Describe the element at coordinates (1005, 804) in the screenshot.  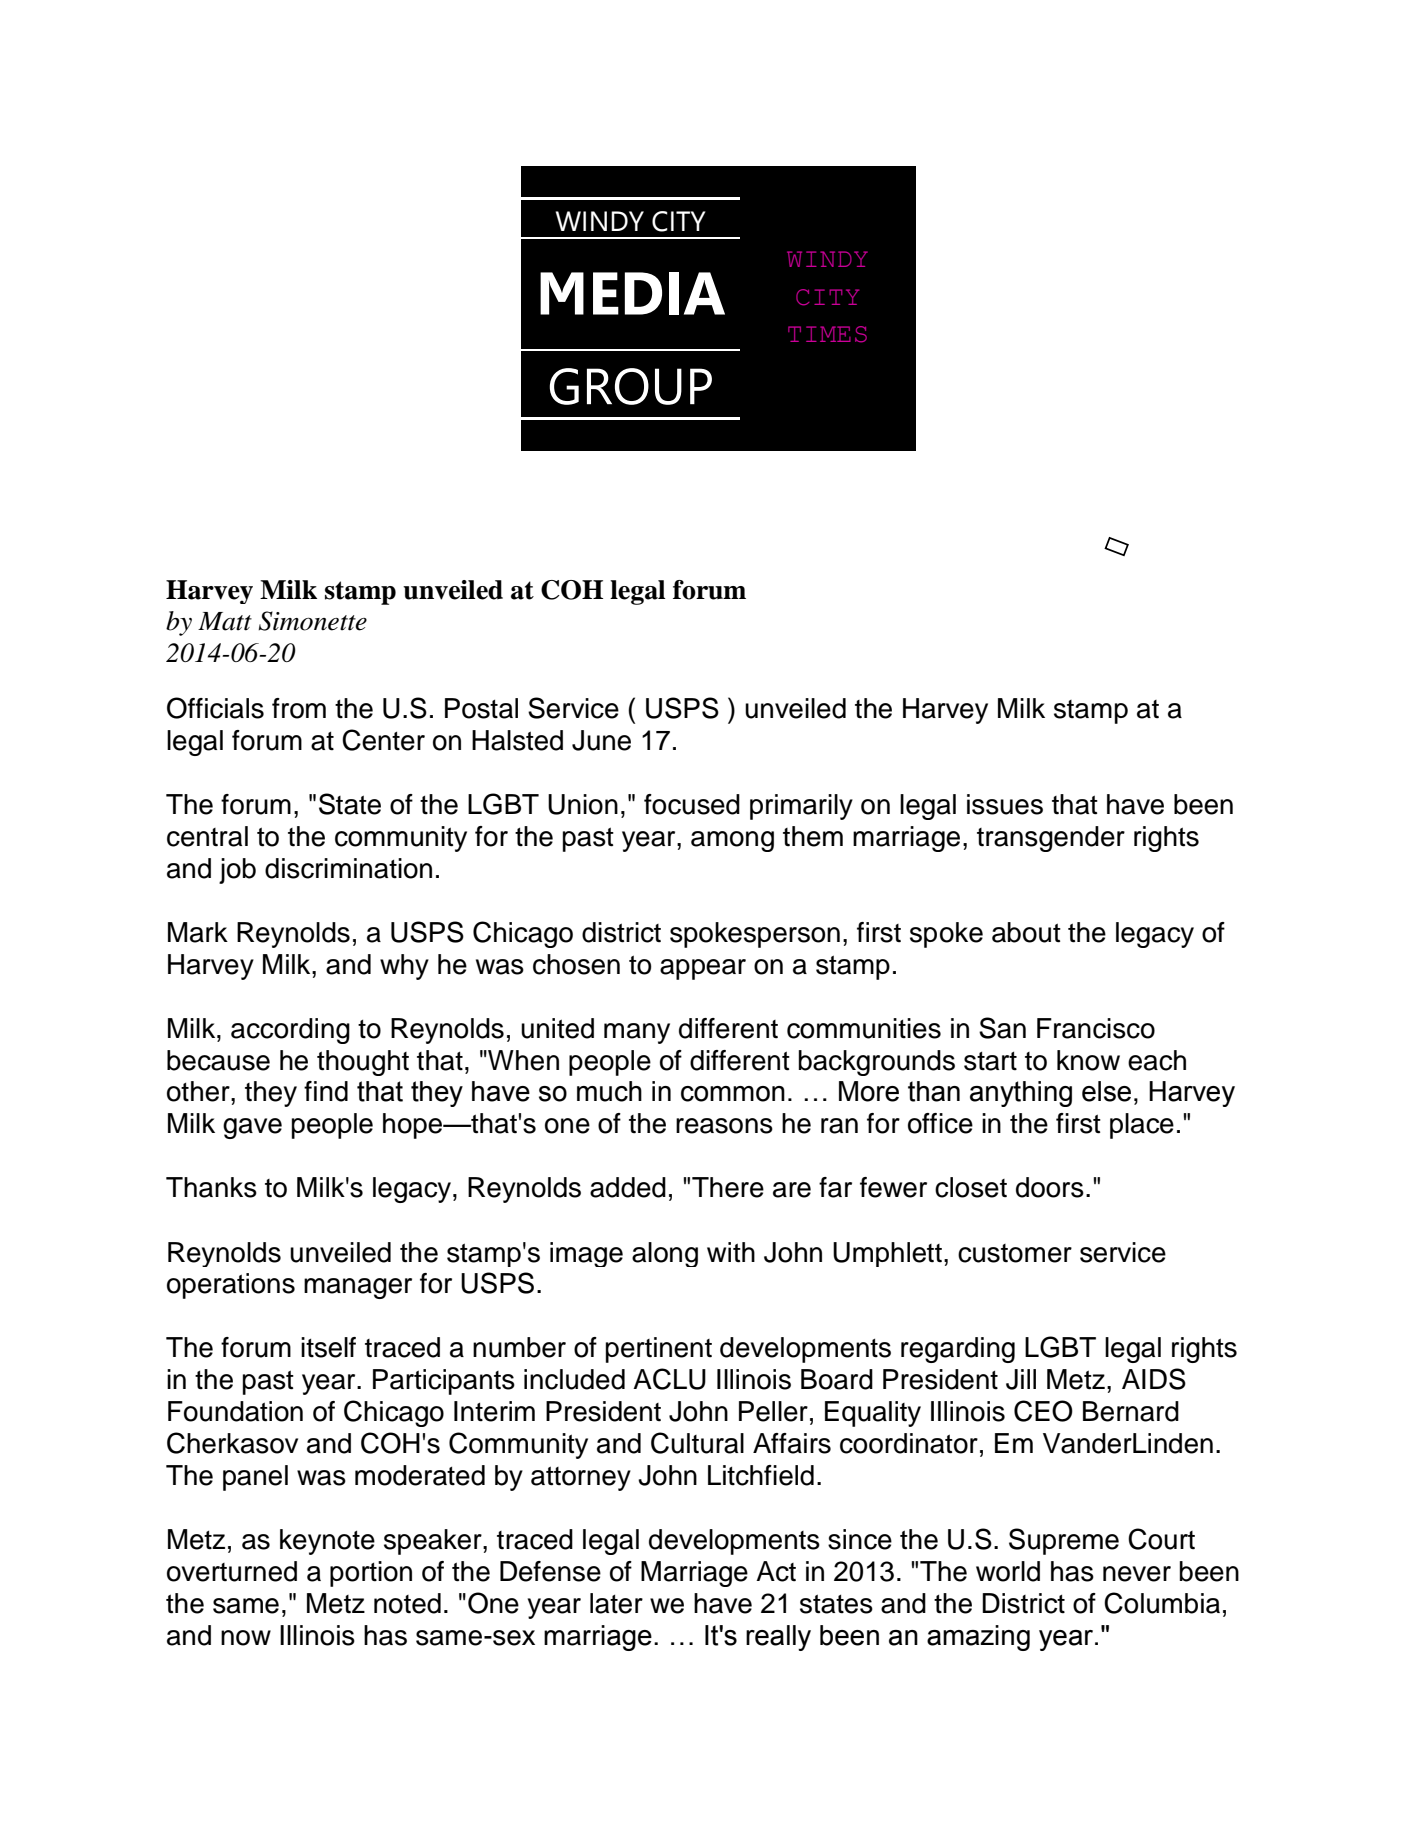
I see `issues` at that location.
